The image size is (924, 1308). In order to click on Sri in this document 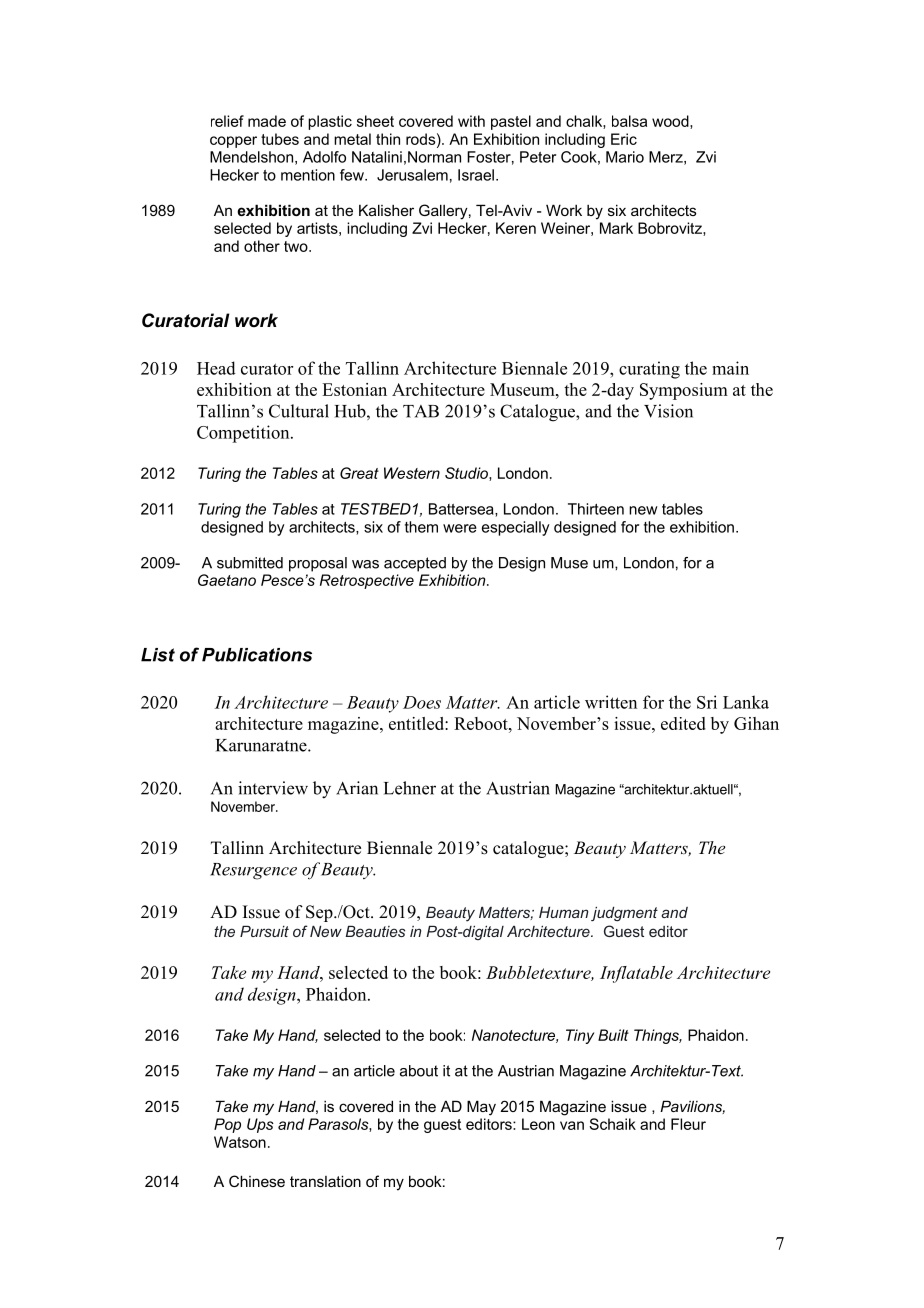, I will do `click(707, 702)`.
